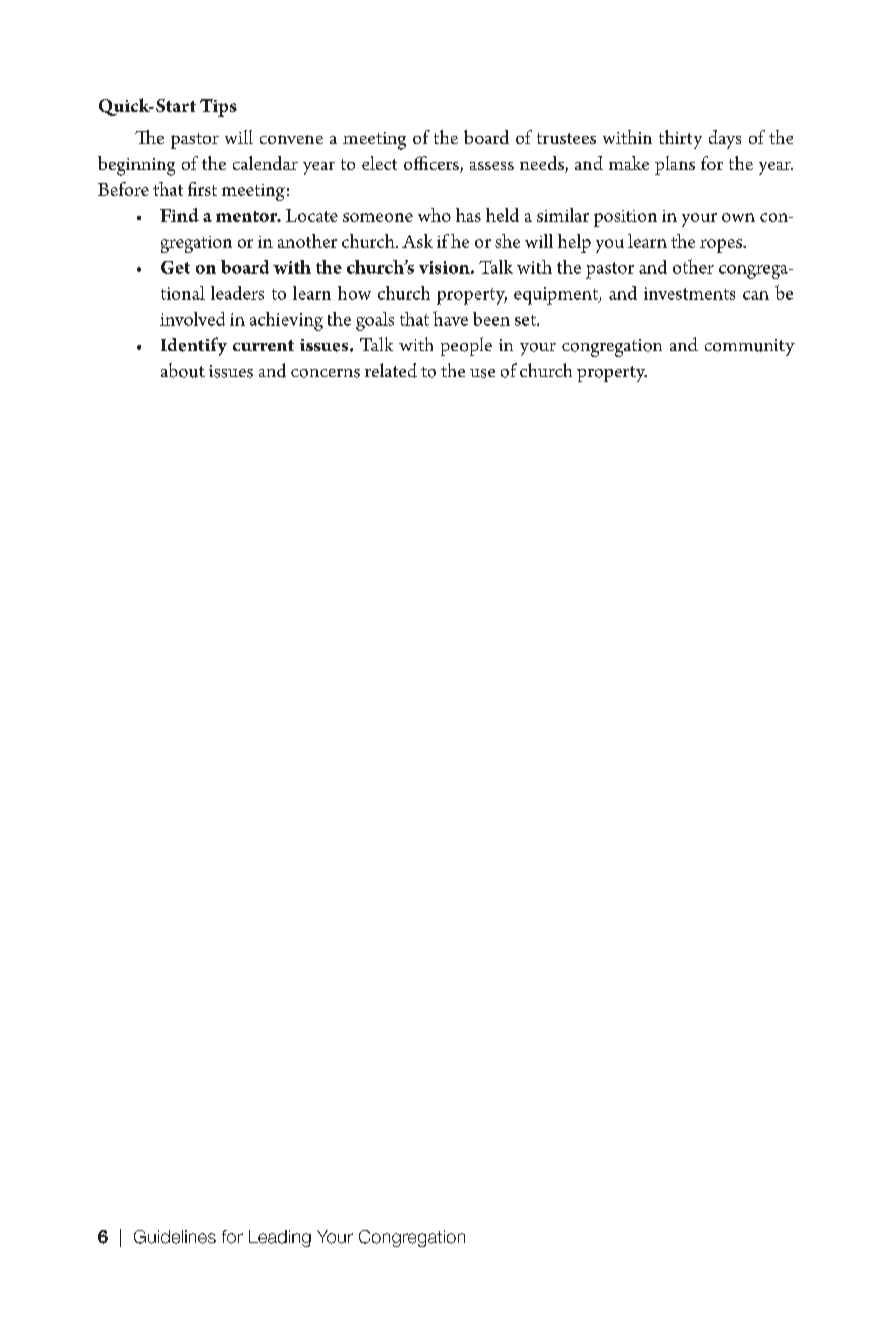 This document has height=1342, width=896. Describe the element at coordinates (391, 370) in the document. I see `related` at that location.
